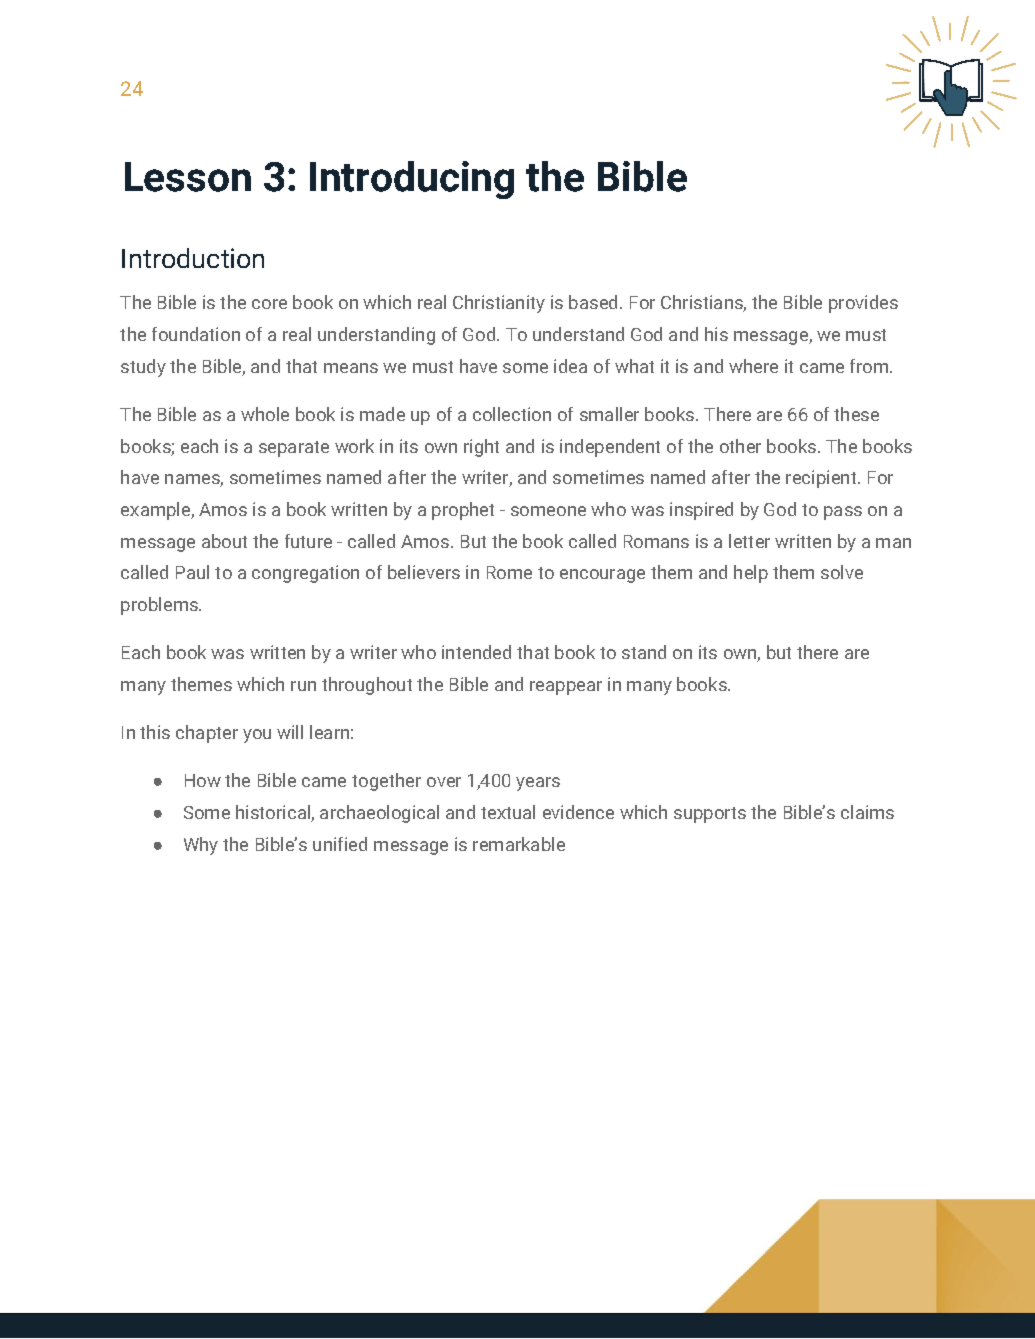 This document has height=1339, width=1035. I want to click on help, so click(751, 574).
